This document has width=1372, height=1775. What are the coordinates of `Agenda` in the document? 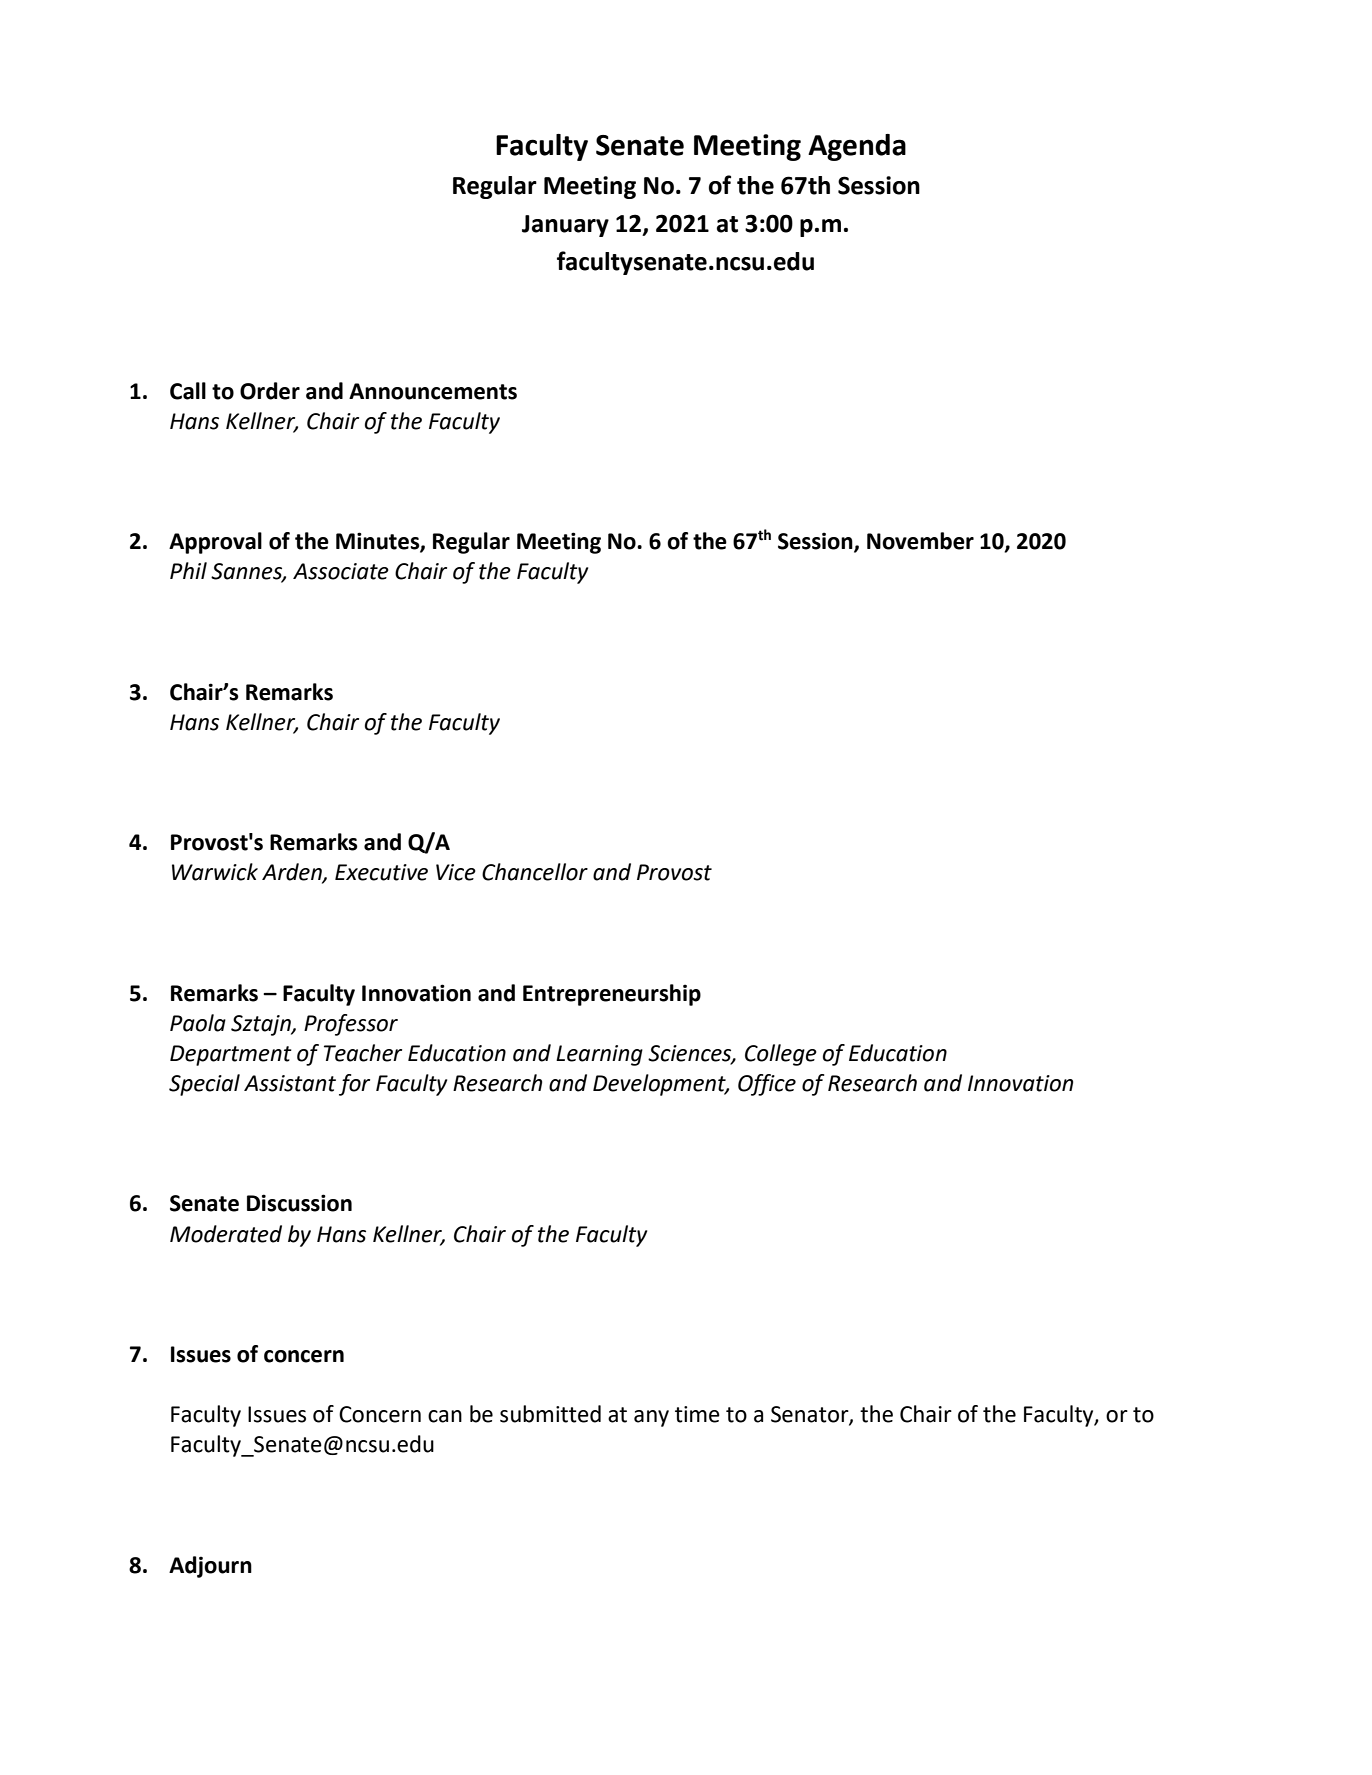 It's located at (857, 147).
